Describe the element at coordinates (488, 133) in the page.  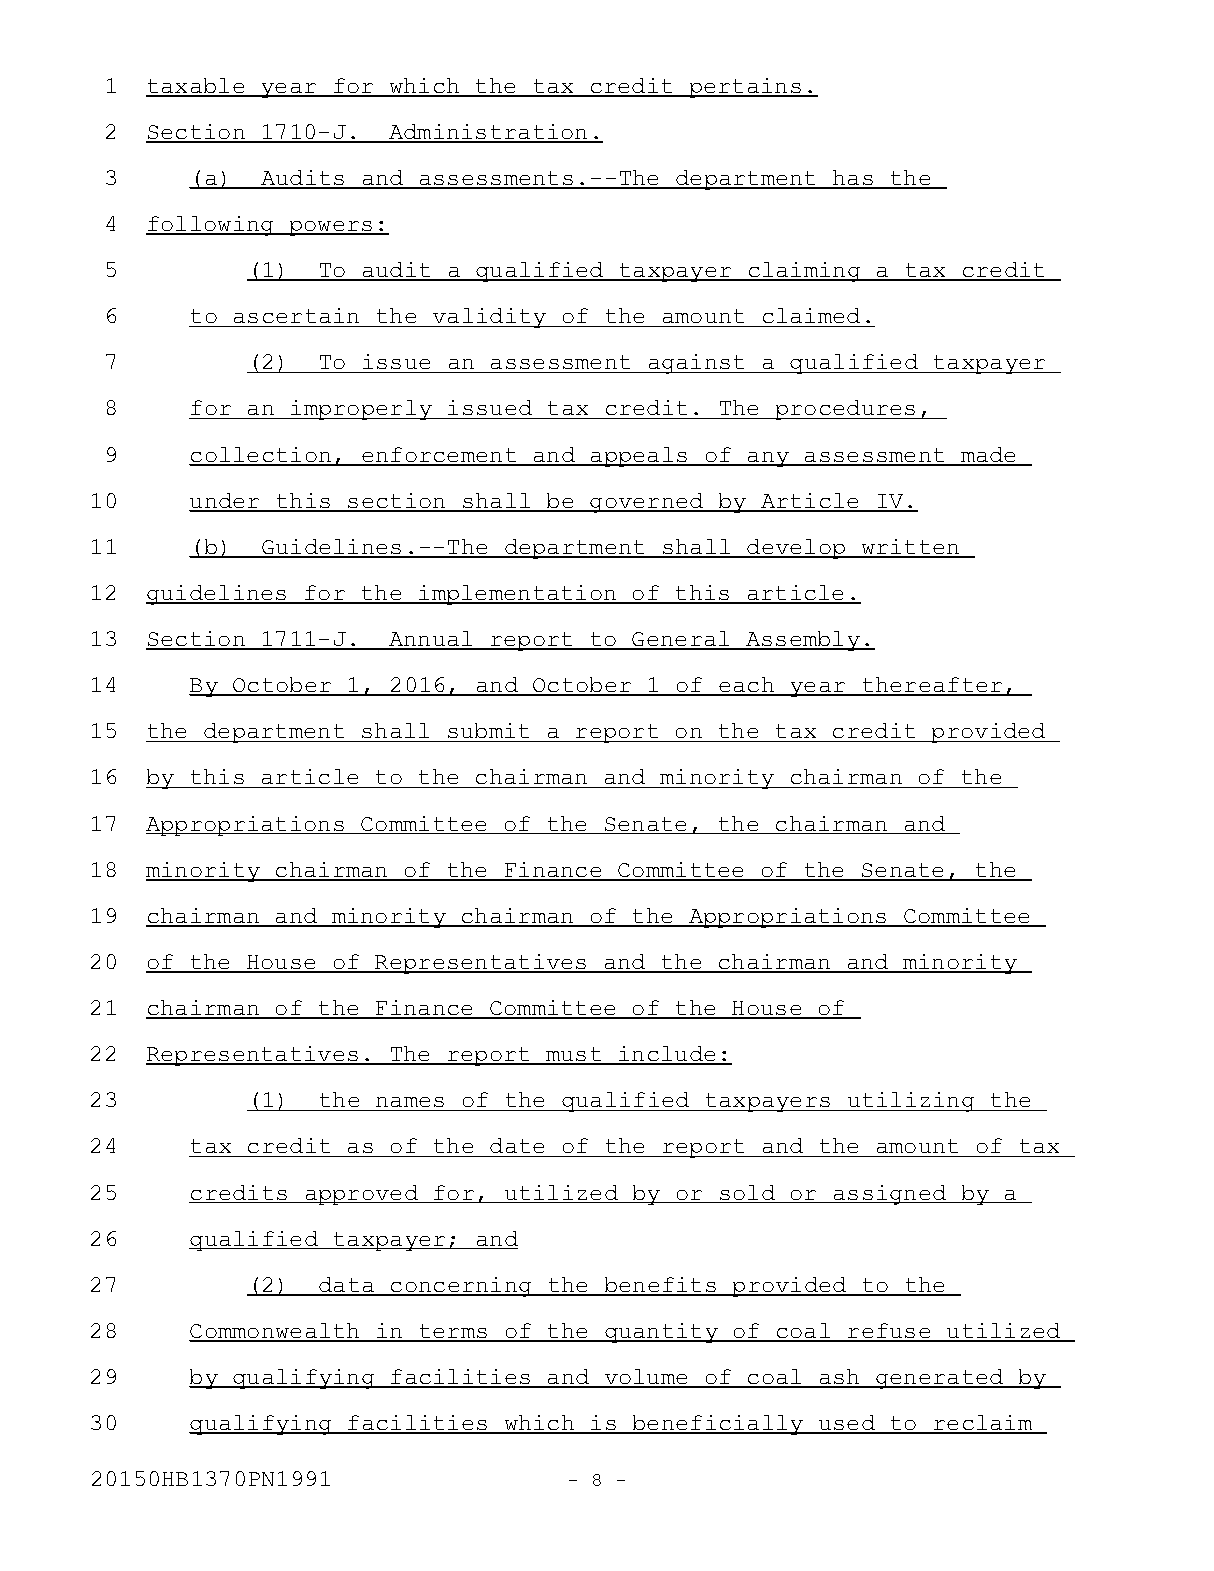
I see `Administration` at that location.
